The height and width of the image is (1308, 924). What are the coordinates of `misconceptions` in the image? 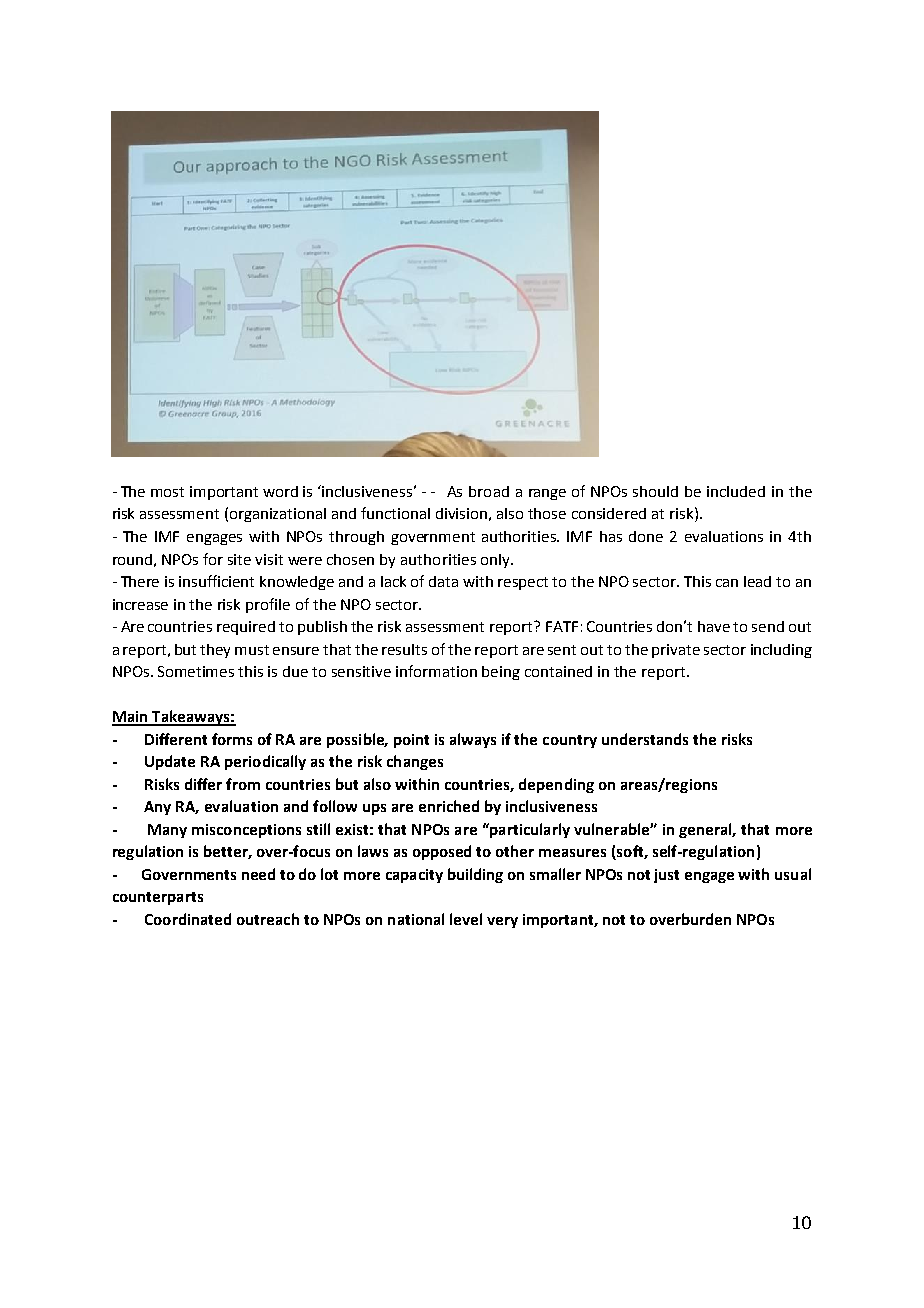 It's located at (246, 831).
